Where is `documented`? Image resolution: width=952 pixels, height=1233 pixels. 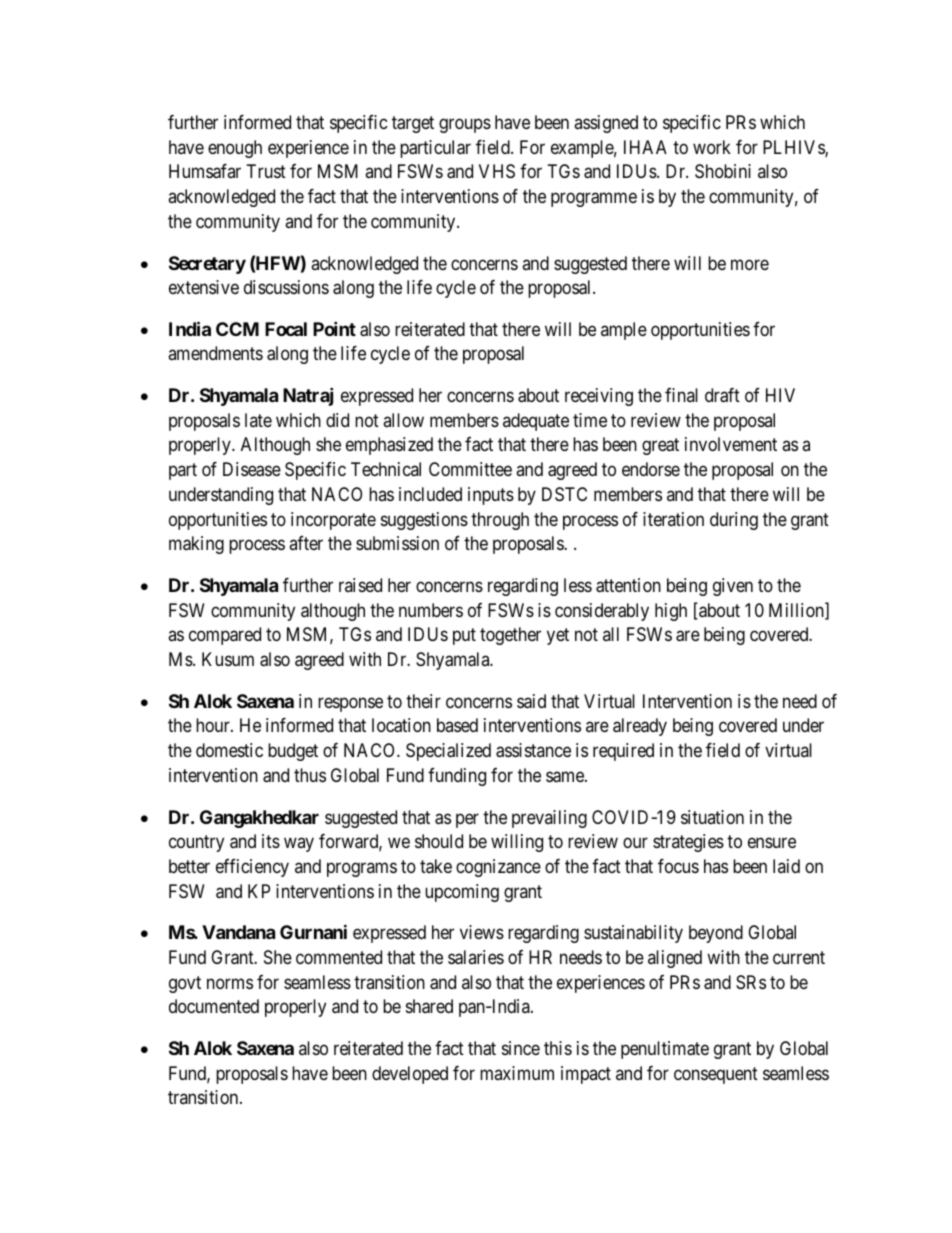
documented is located at coordinates (214, 1006).
